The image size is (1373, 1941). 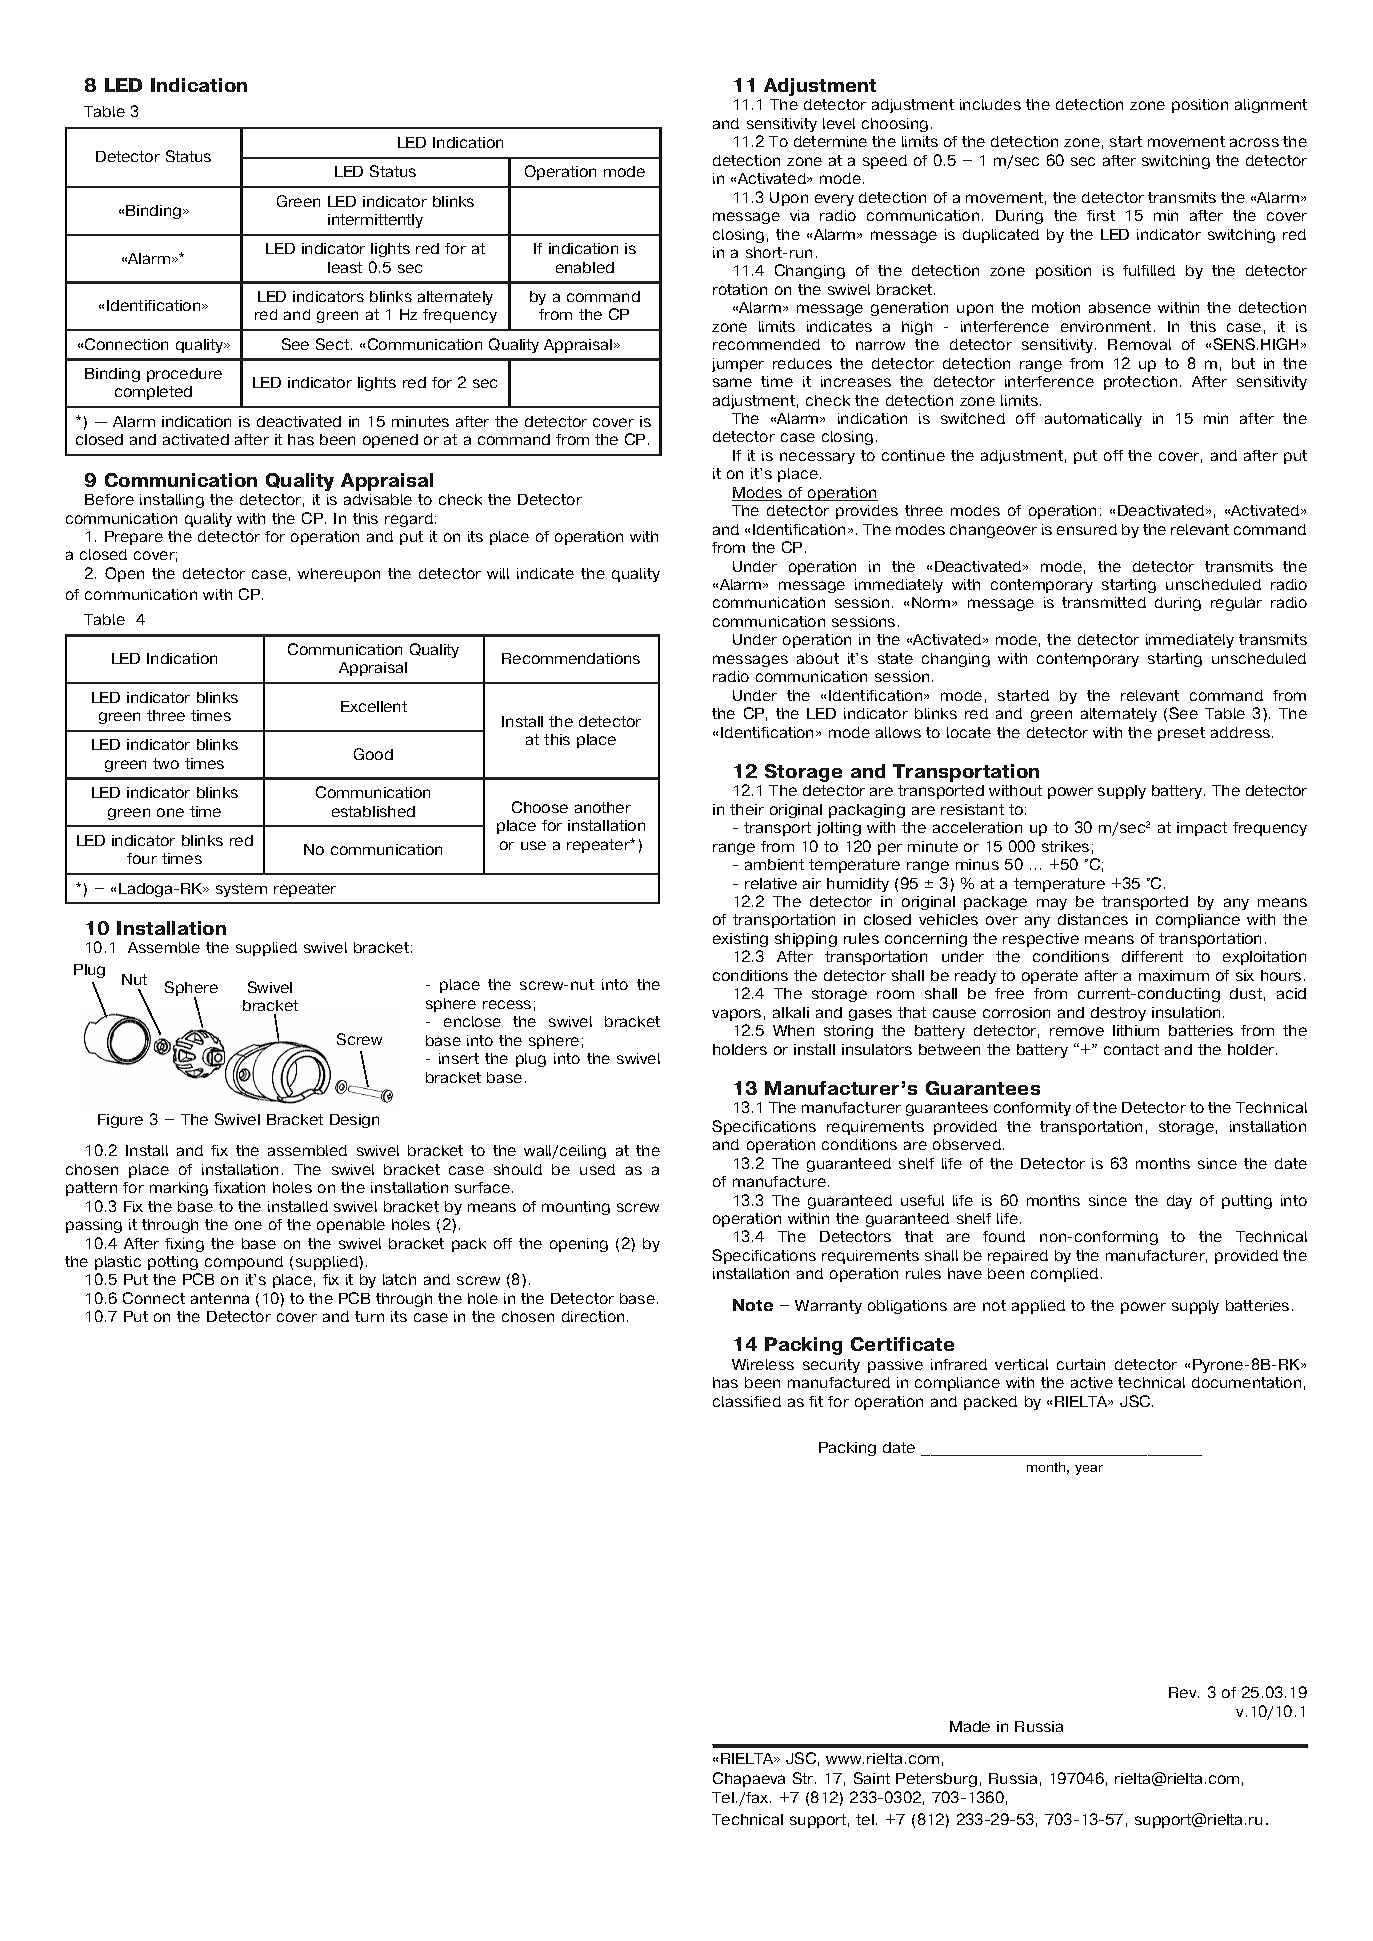 I want to click on Rev, so click(x=1184, y=1692).
